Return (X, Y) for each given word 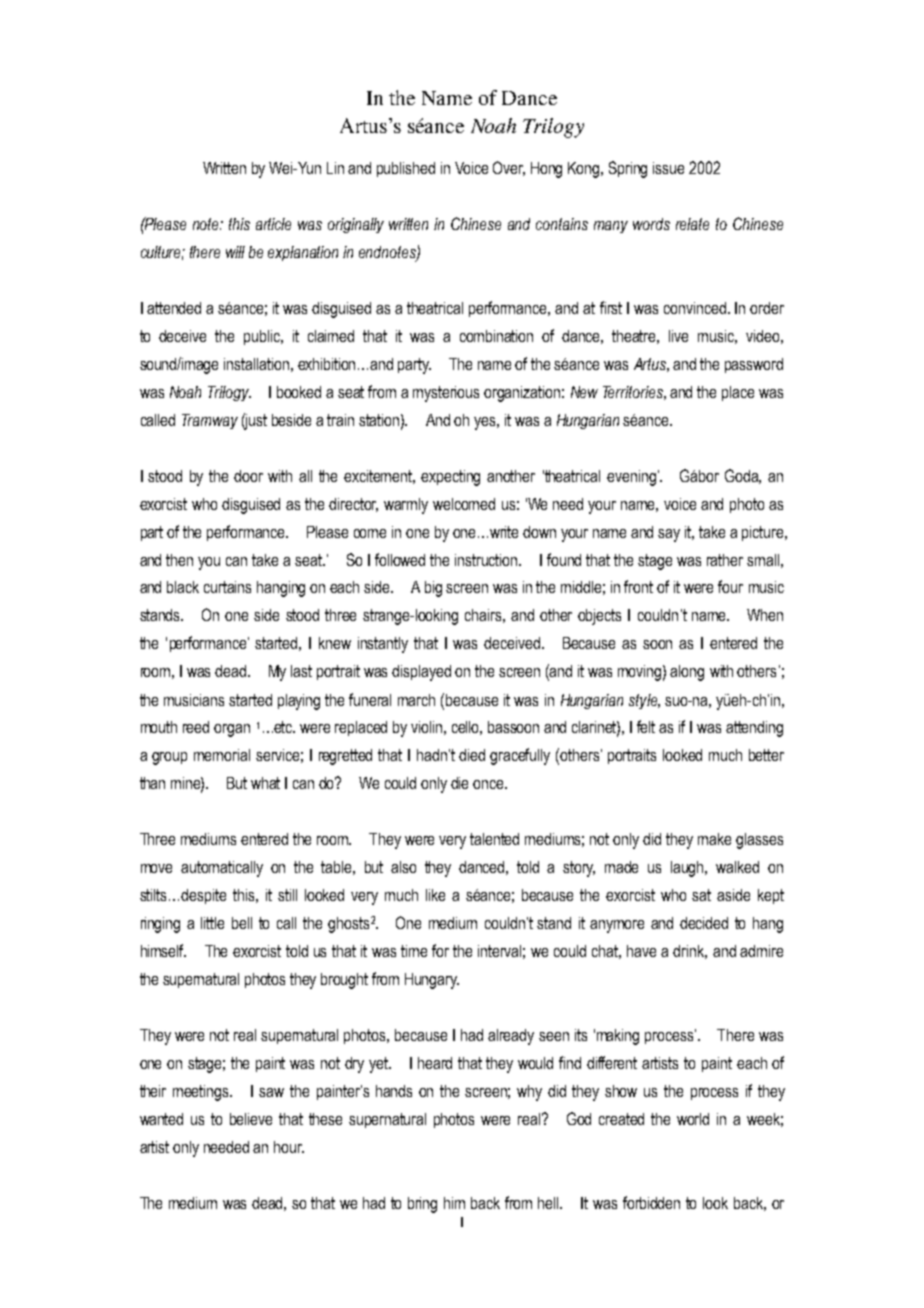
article (273, 224)
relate (692, 224)
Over (509, 168)
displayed (421, 673)
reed (196, 727)
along (687, 673)
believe (251, 1119)
